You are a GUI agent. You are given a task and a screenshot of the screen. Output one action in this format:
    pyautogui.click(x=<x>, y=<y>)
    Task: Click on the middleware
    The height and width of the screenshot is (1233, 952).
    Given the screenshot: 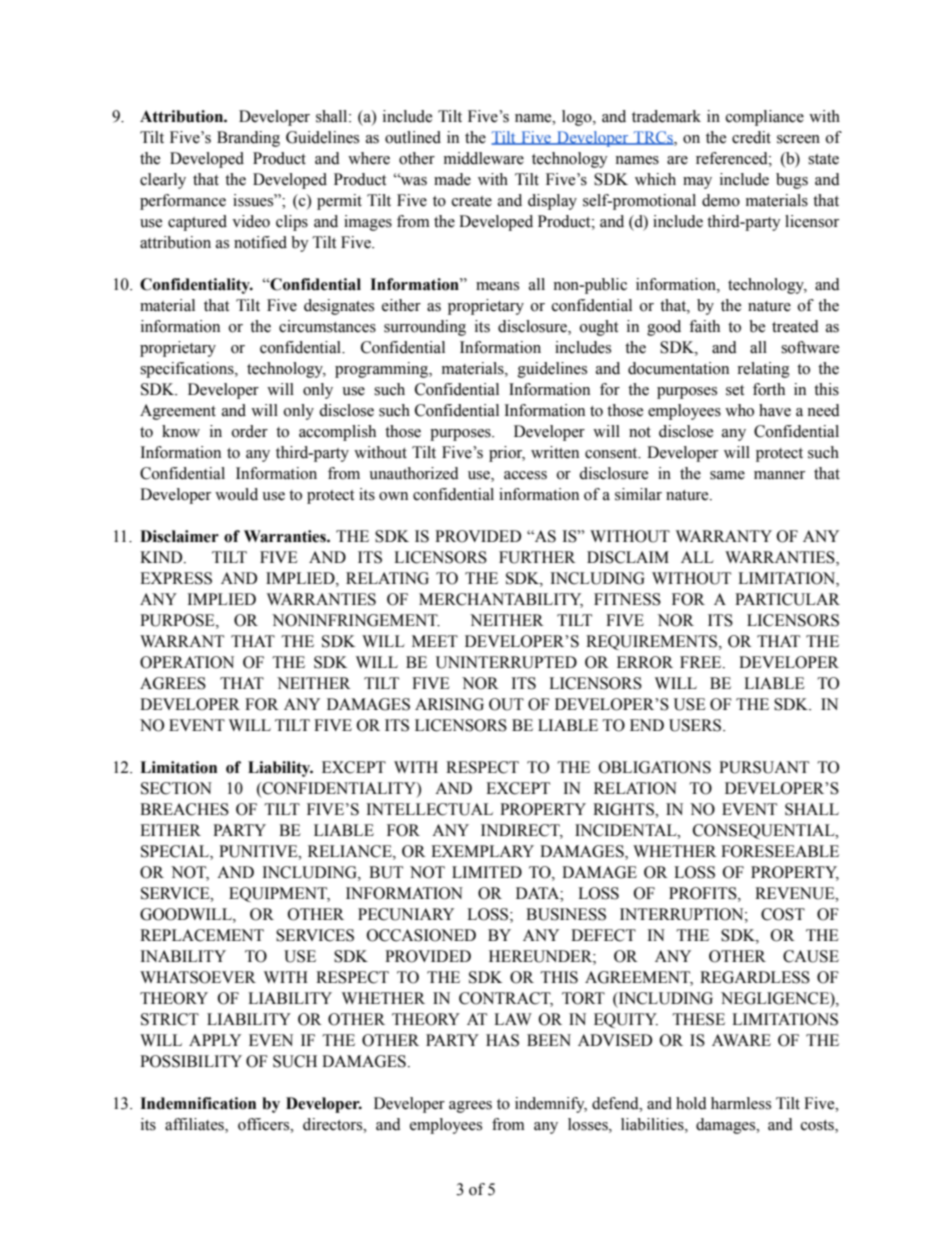 What is the action you would take?
    pyautogui.click(x=484, y=158)
